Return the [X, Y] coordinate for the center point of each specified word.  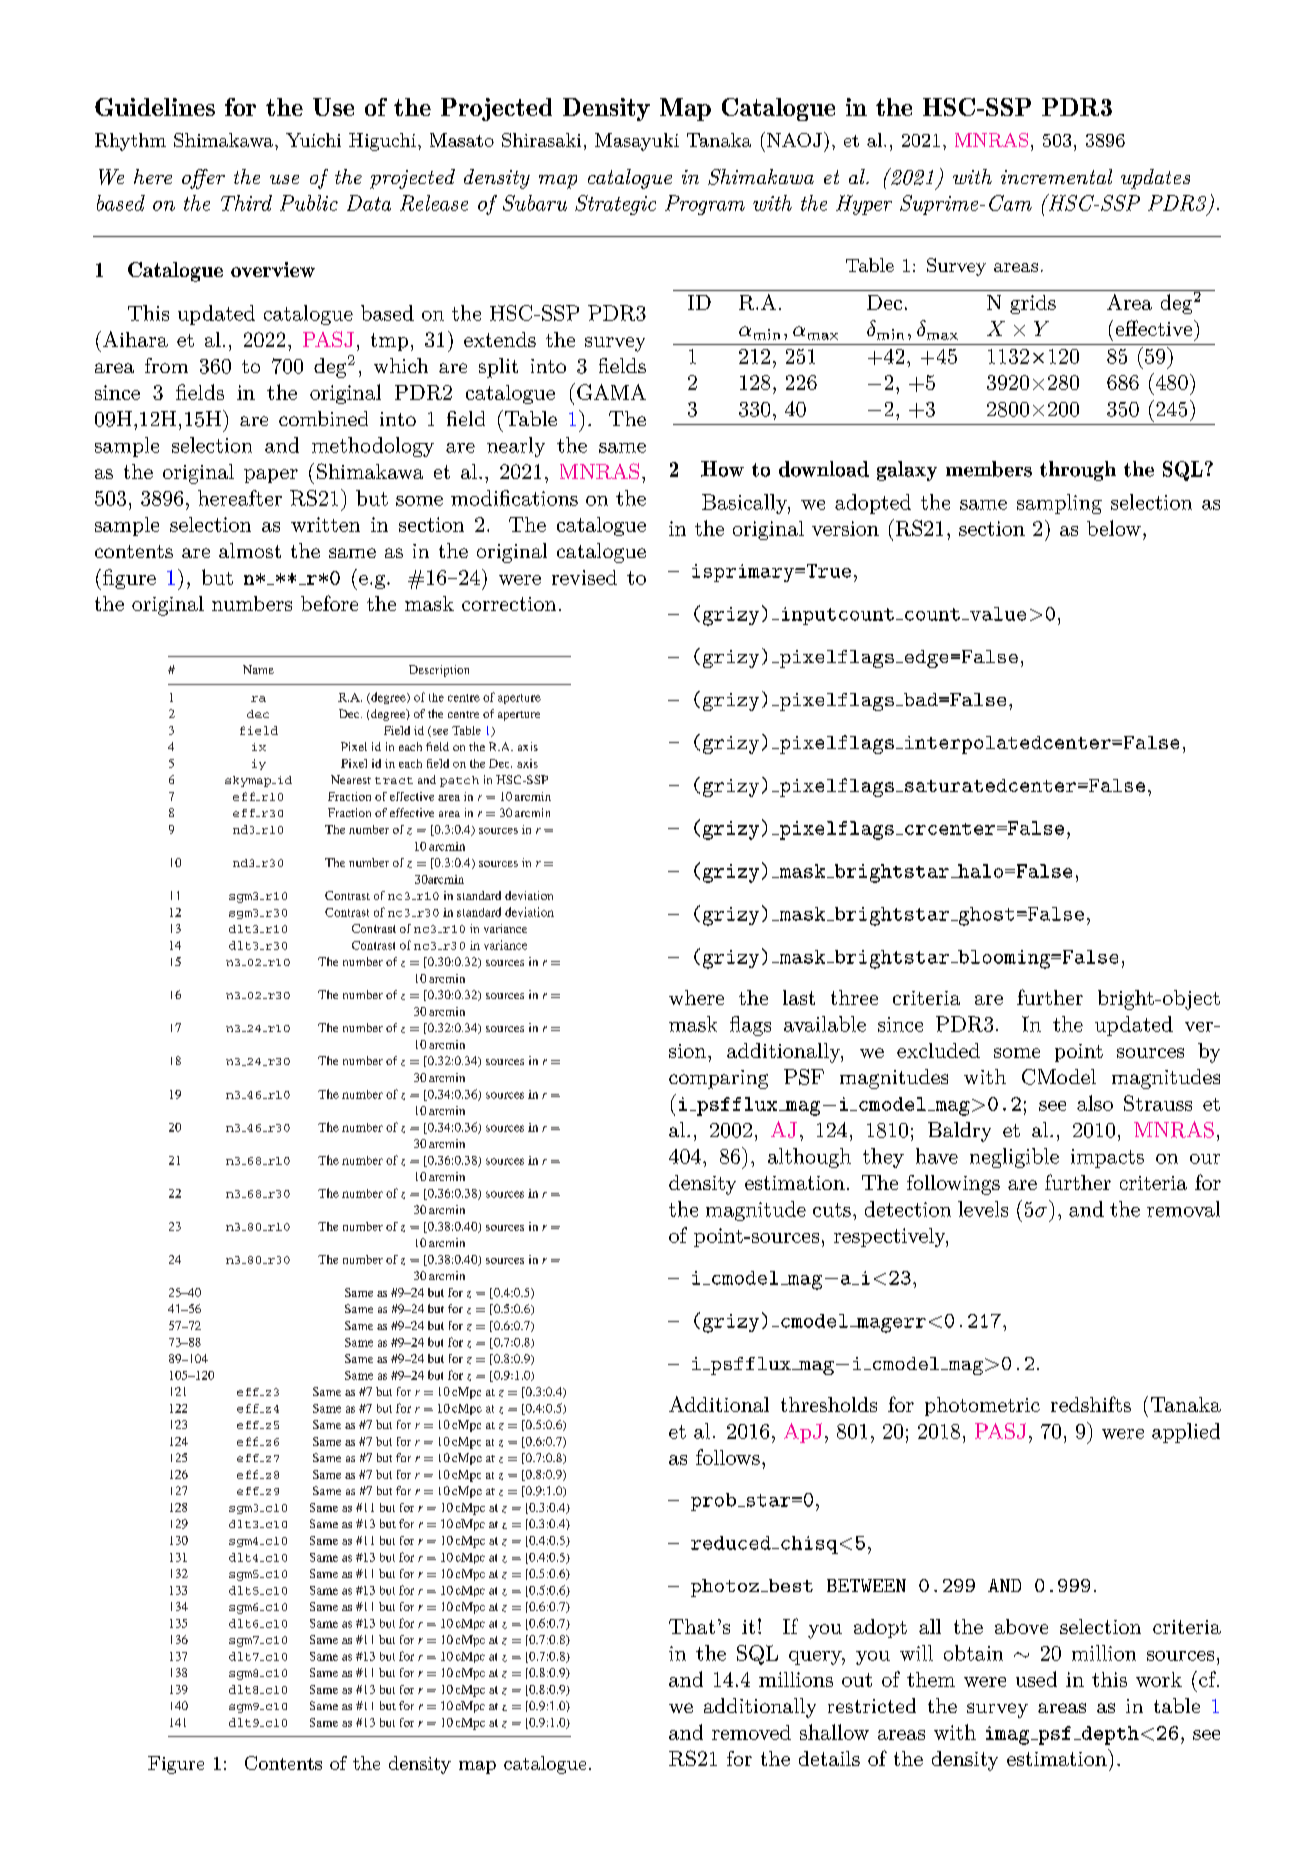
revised [584, 577]
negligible [1014, 1158]
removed [751, 1732]
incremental [1056, 176]
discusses [707, 1109]
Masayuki [637, 142]
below [1114, 528]
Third [246, 203]
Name [258, 669]
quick [696, 1221]
